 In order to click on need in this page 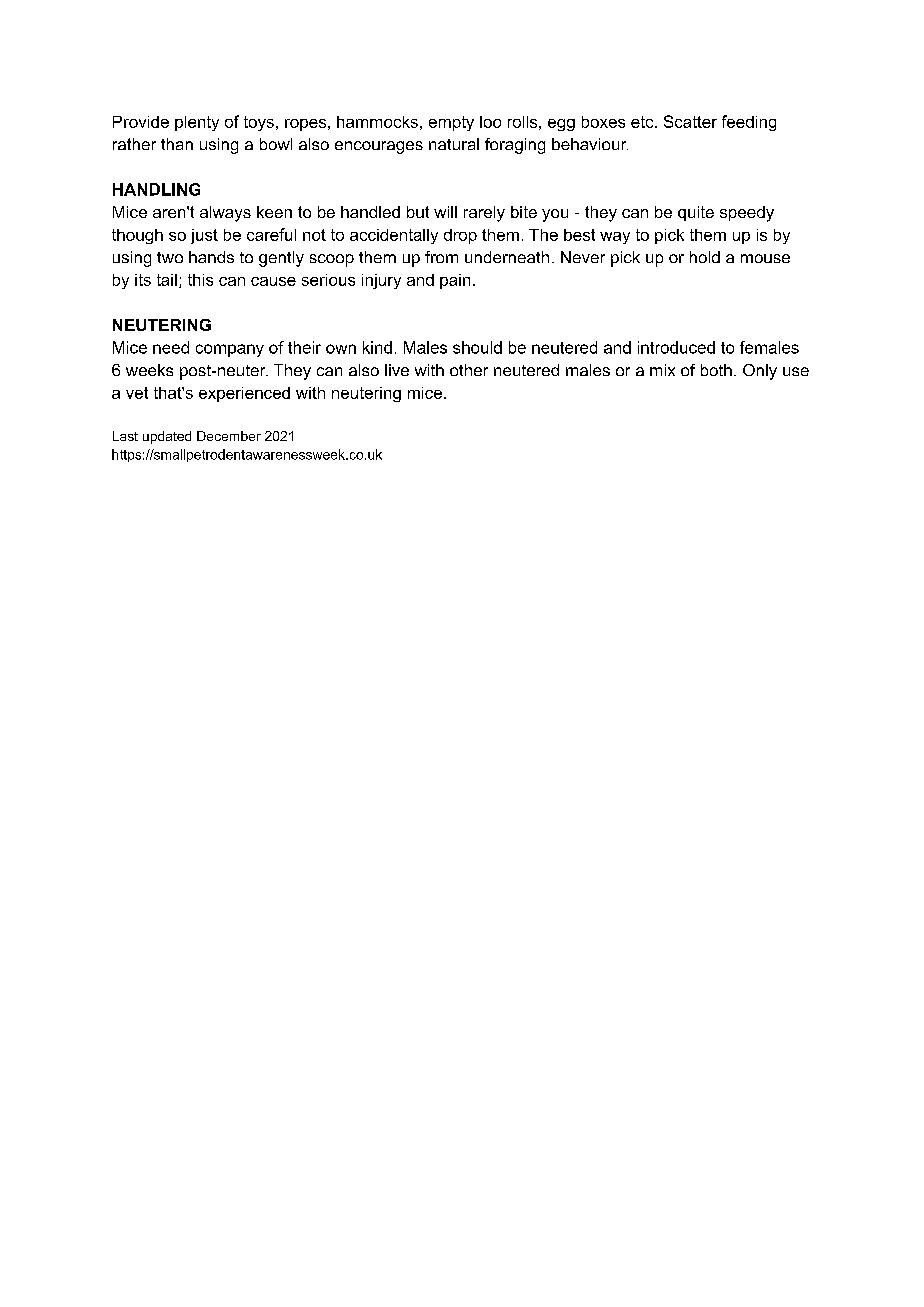, I will do `click(171, 347)`.
